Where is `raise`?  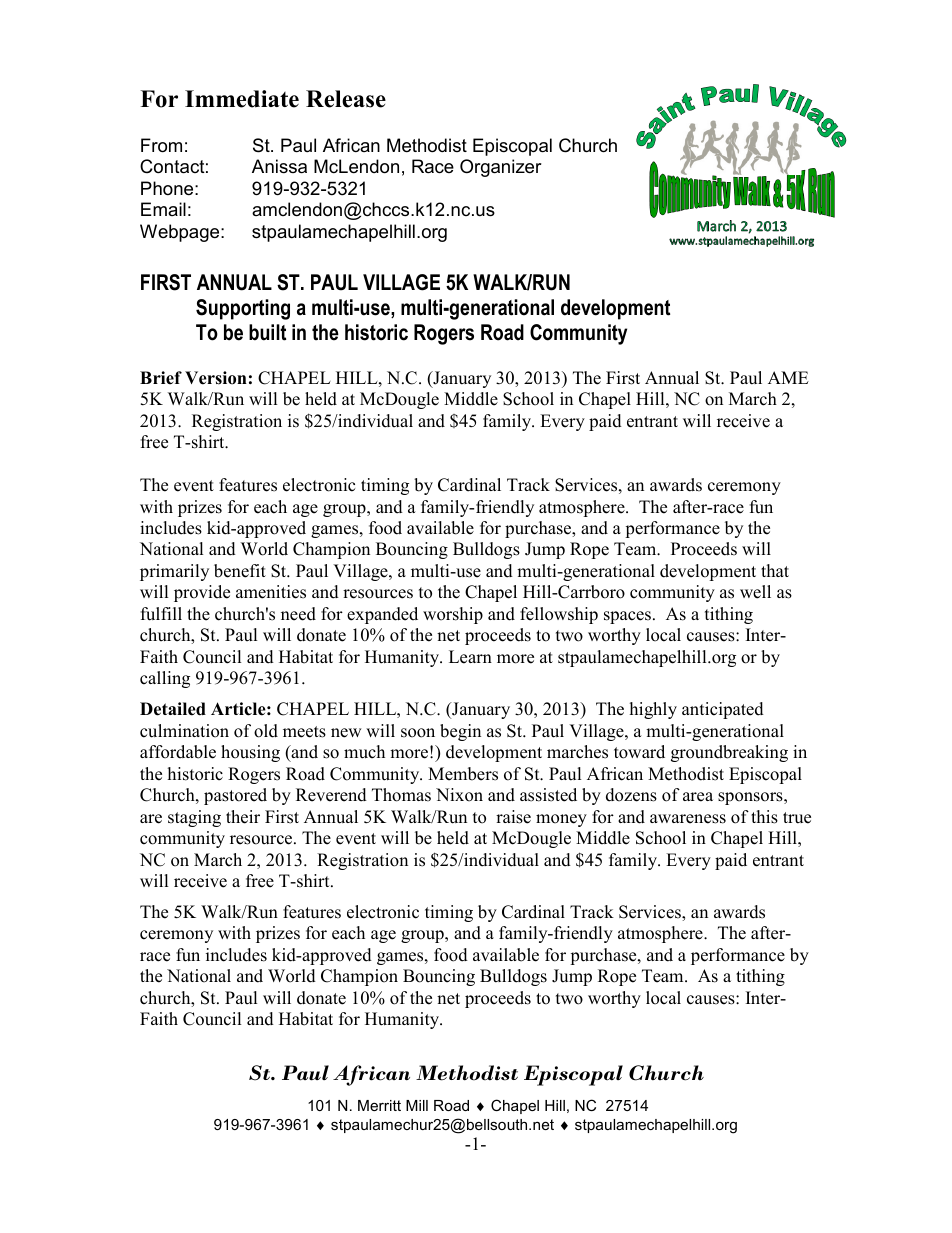 raise is located at coordinates (513, 817).
